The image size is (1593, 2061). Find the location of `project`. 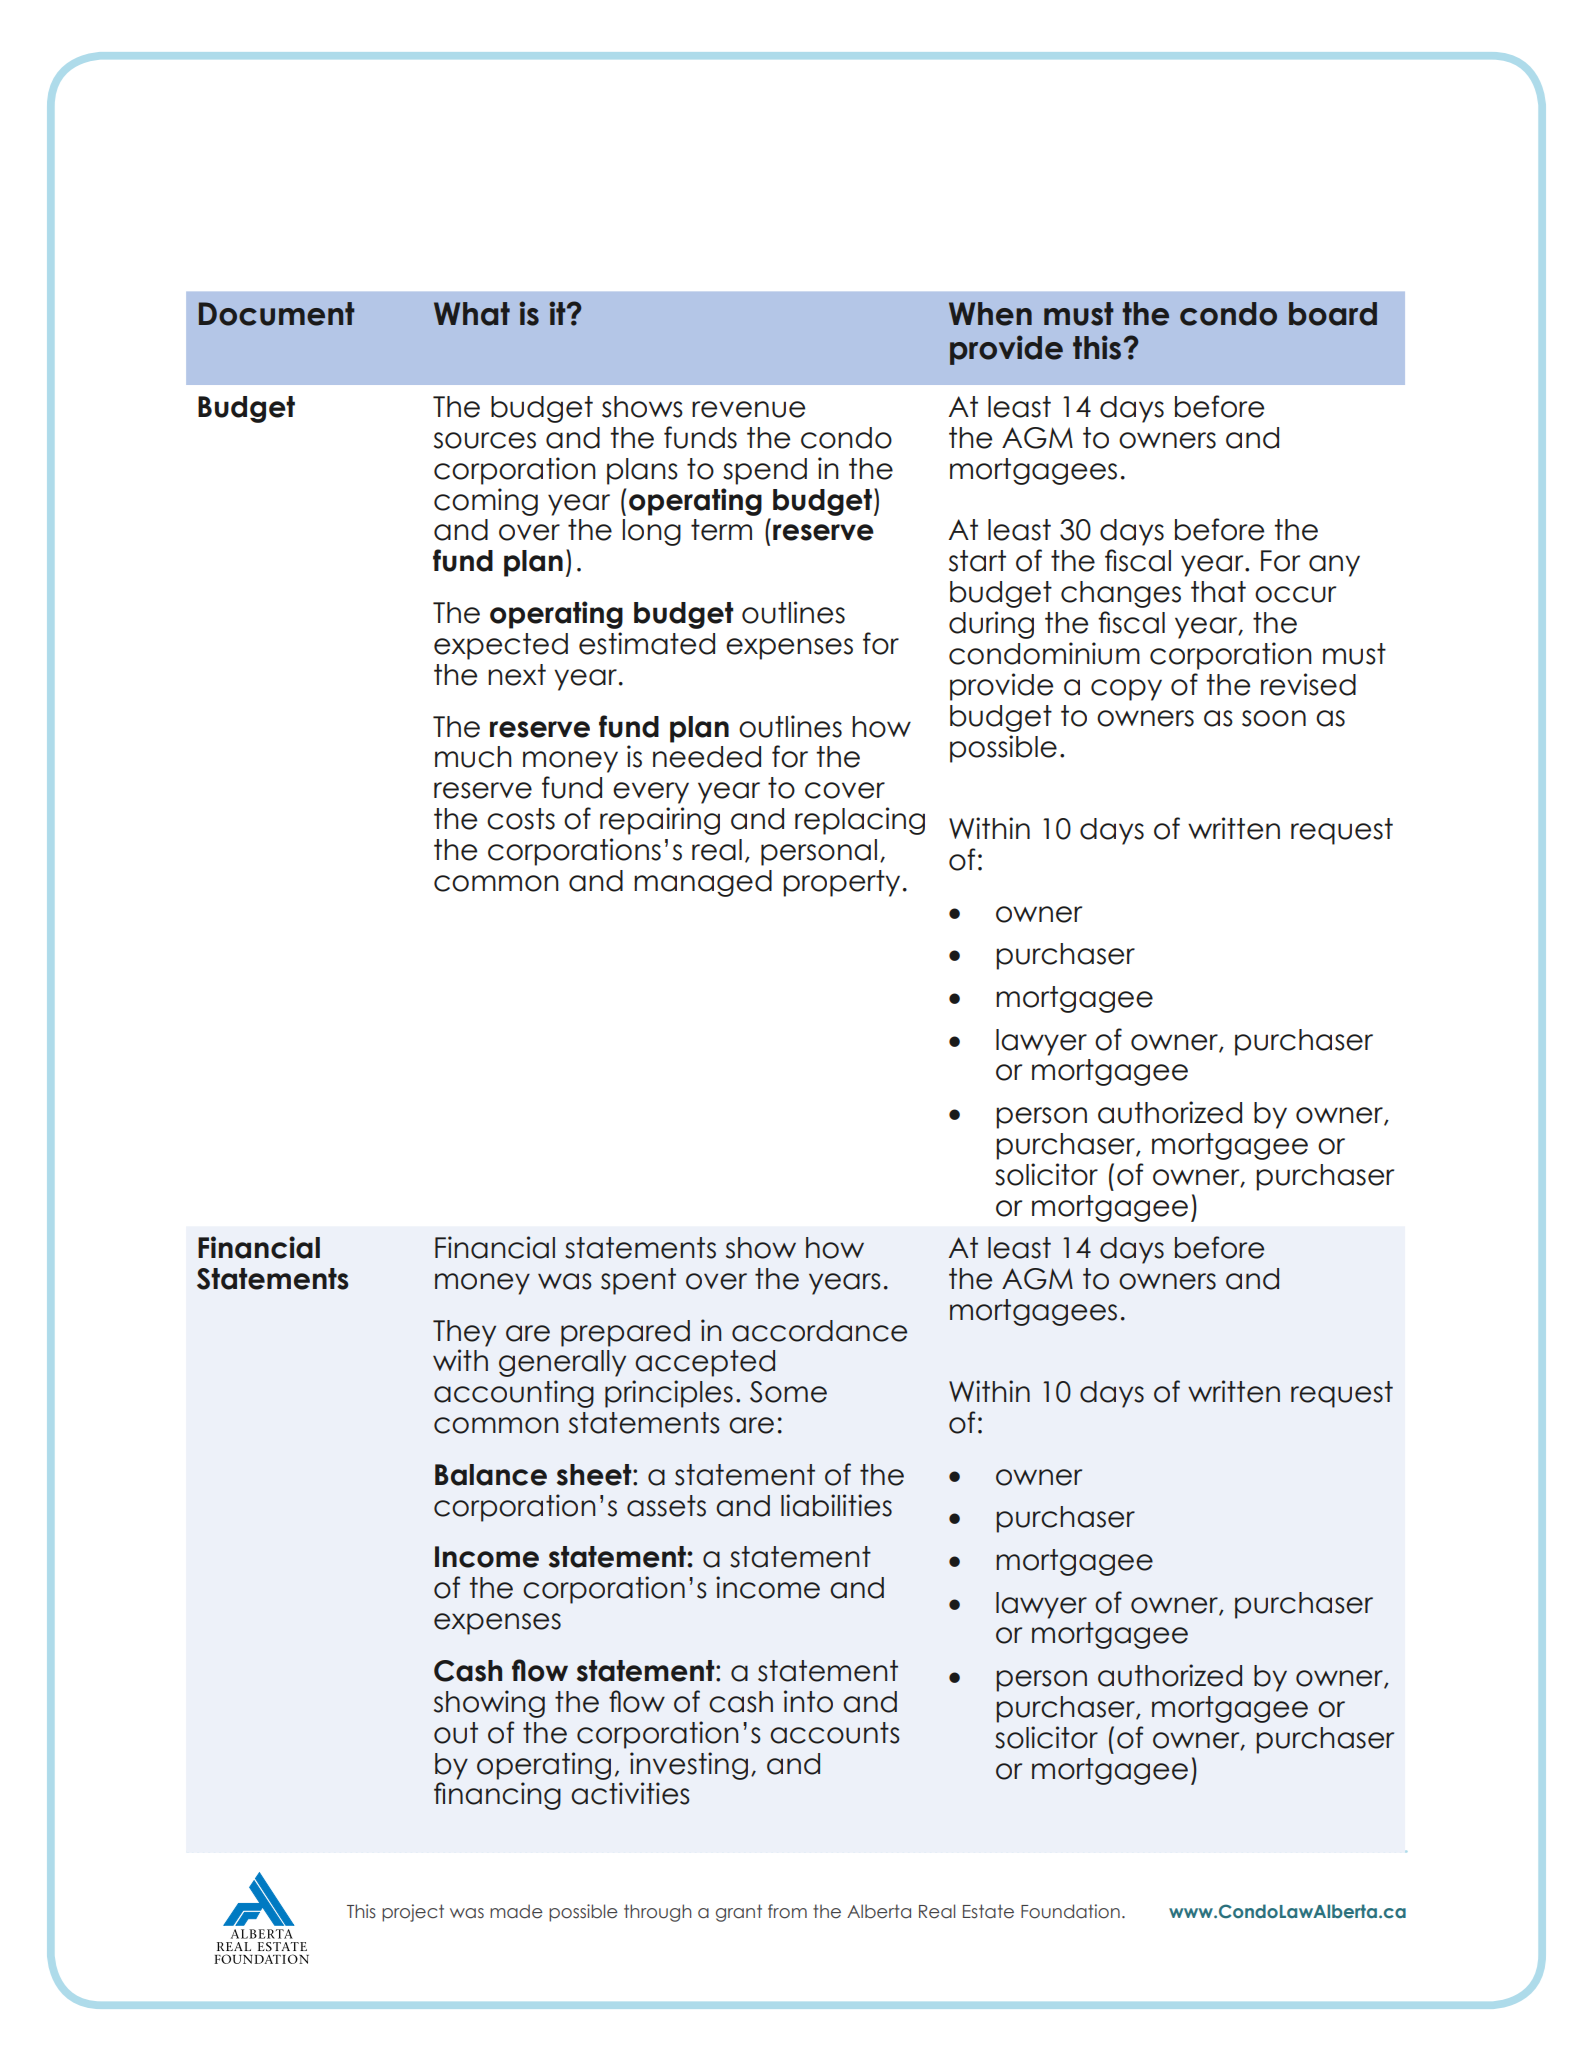

project is located at coordinates (413, 1913).
